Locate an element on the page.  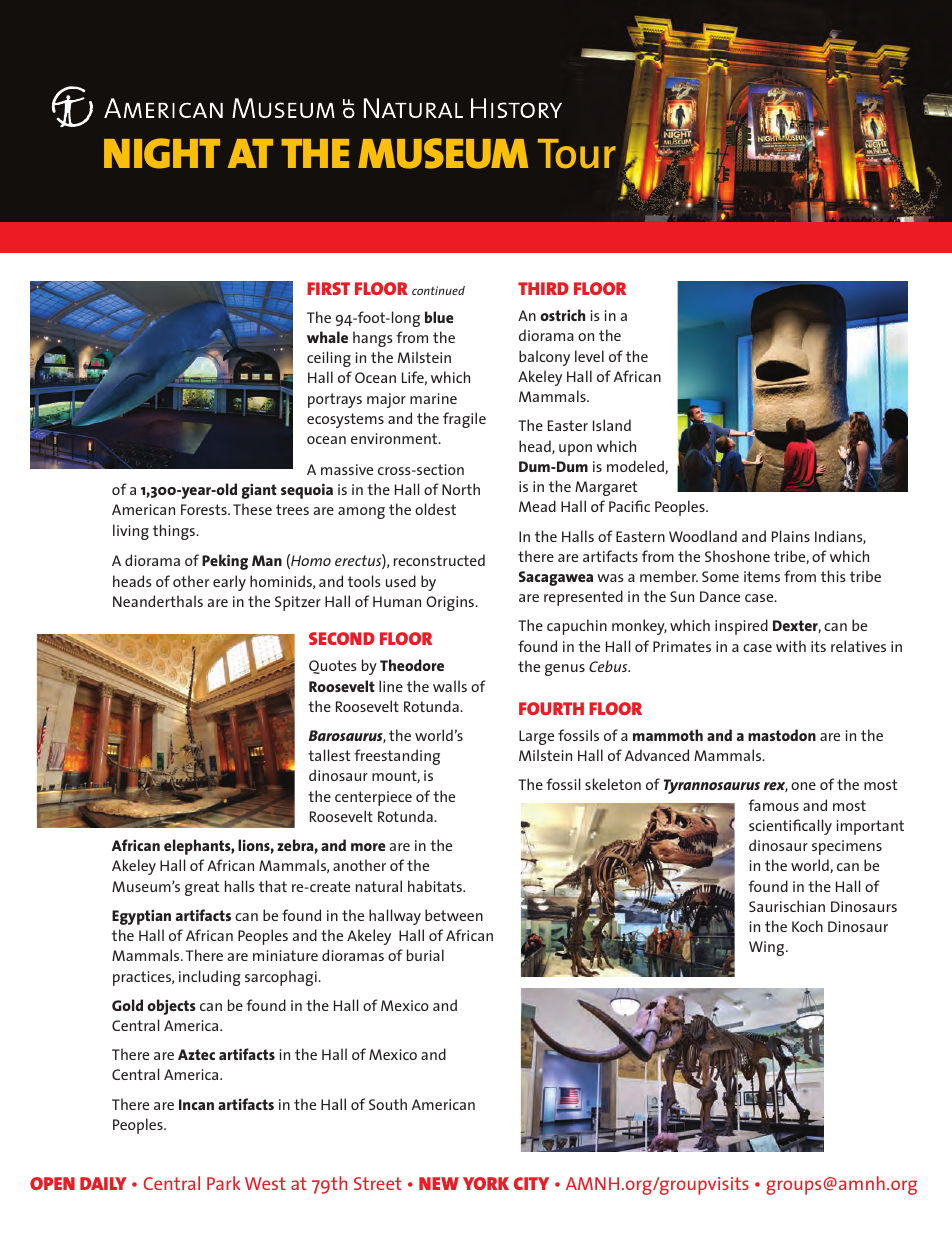
Tour is located at coordinates (577, 154).
